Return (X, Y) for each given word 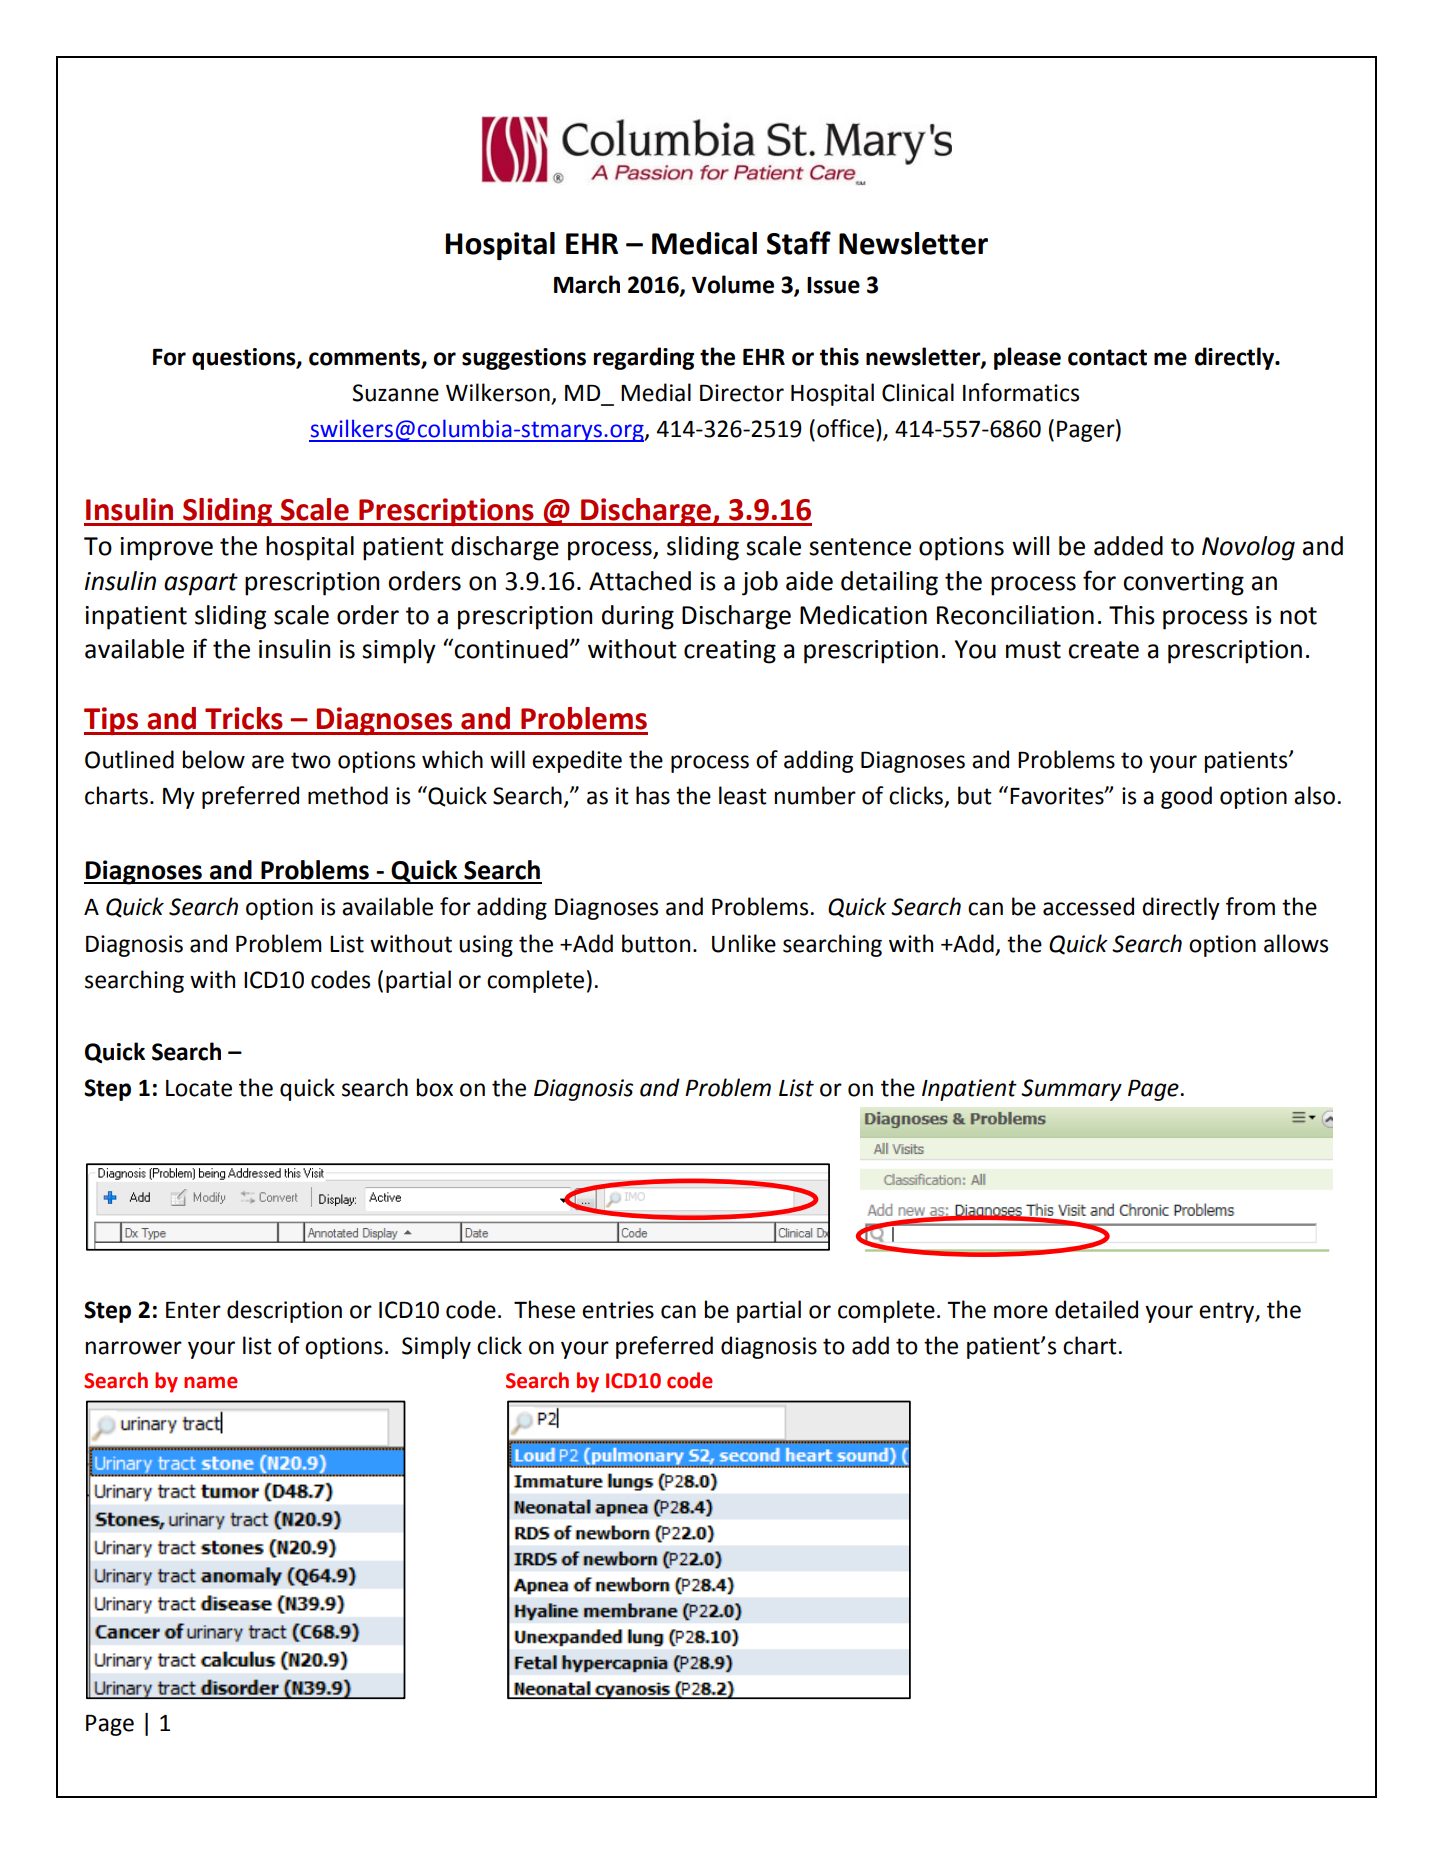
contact (1107, 357)
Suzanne (395, 393)
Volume (733, 284)
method (348, 795)
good (1186, 797)
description (284, 1311)
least (743, 795)
